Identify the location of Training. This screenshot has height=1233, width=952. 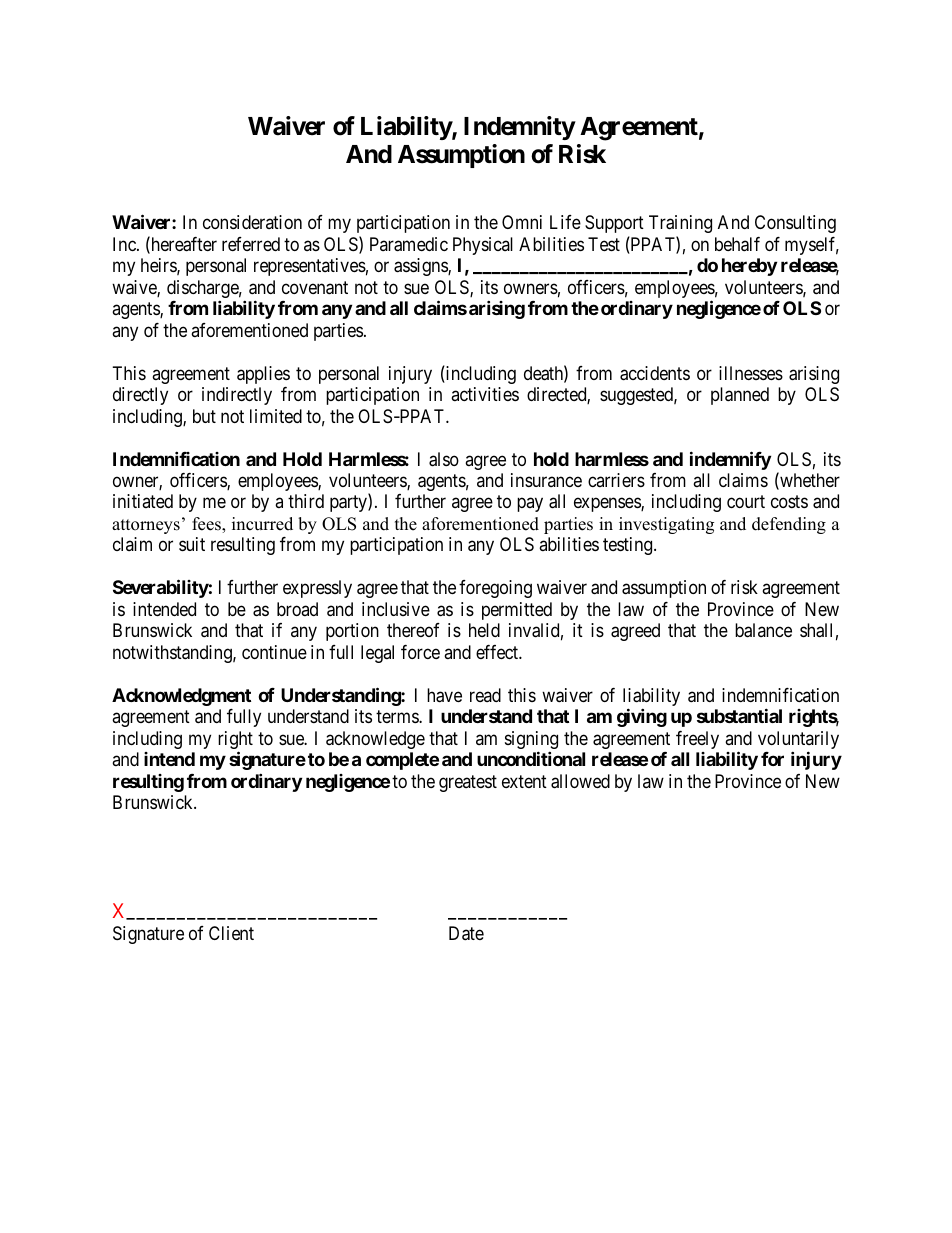
(680, 224).
